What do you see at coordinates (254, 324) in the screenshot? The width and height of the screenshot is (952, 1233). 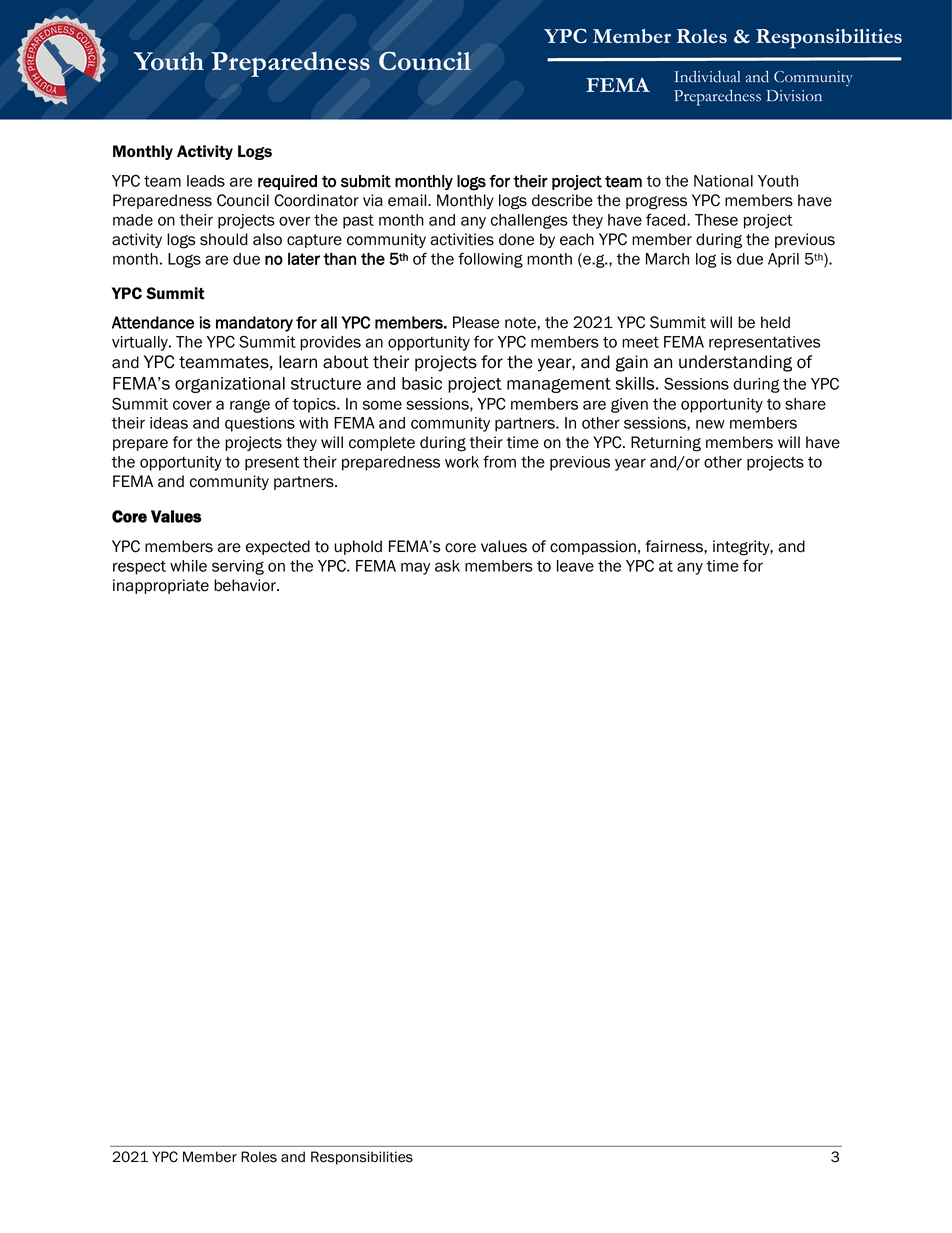 I see `mandatory` at bounding box center [254, 324].
